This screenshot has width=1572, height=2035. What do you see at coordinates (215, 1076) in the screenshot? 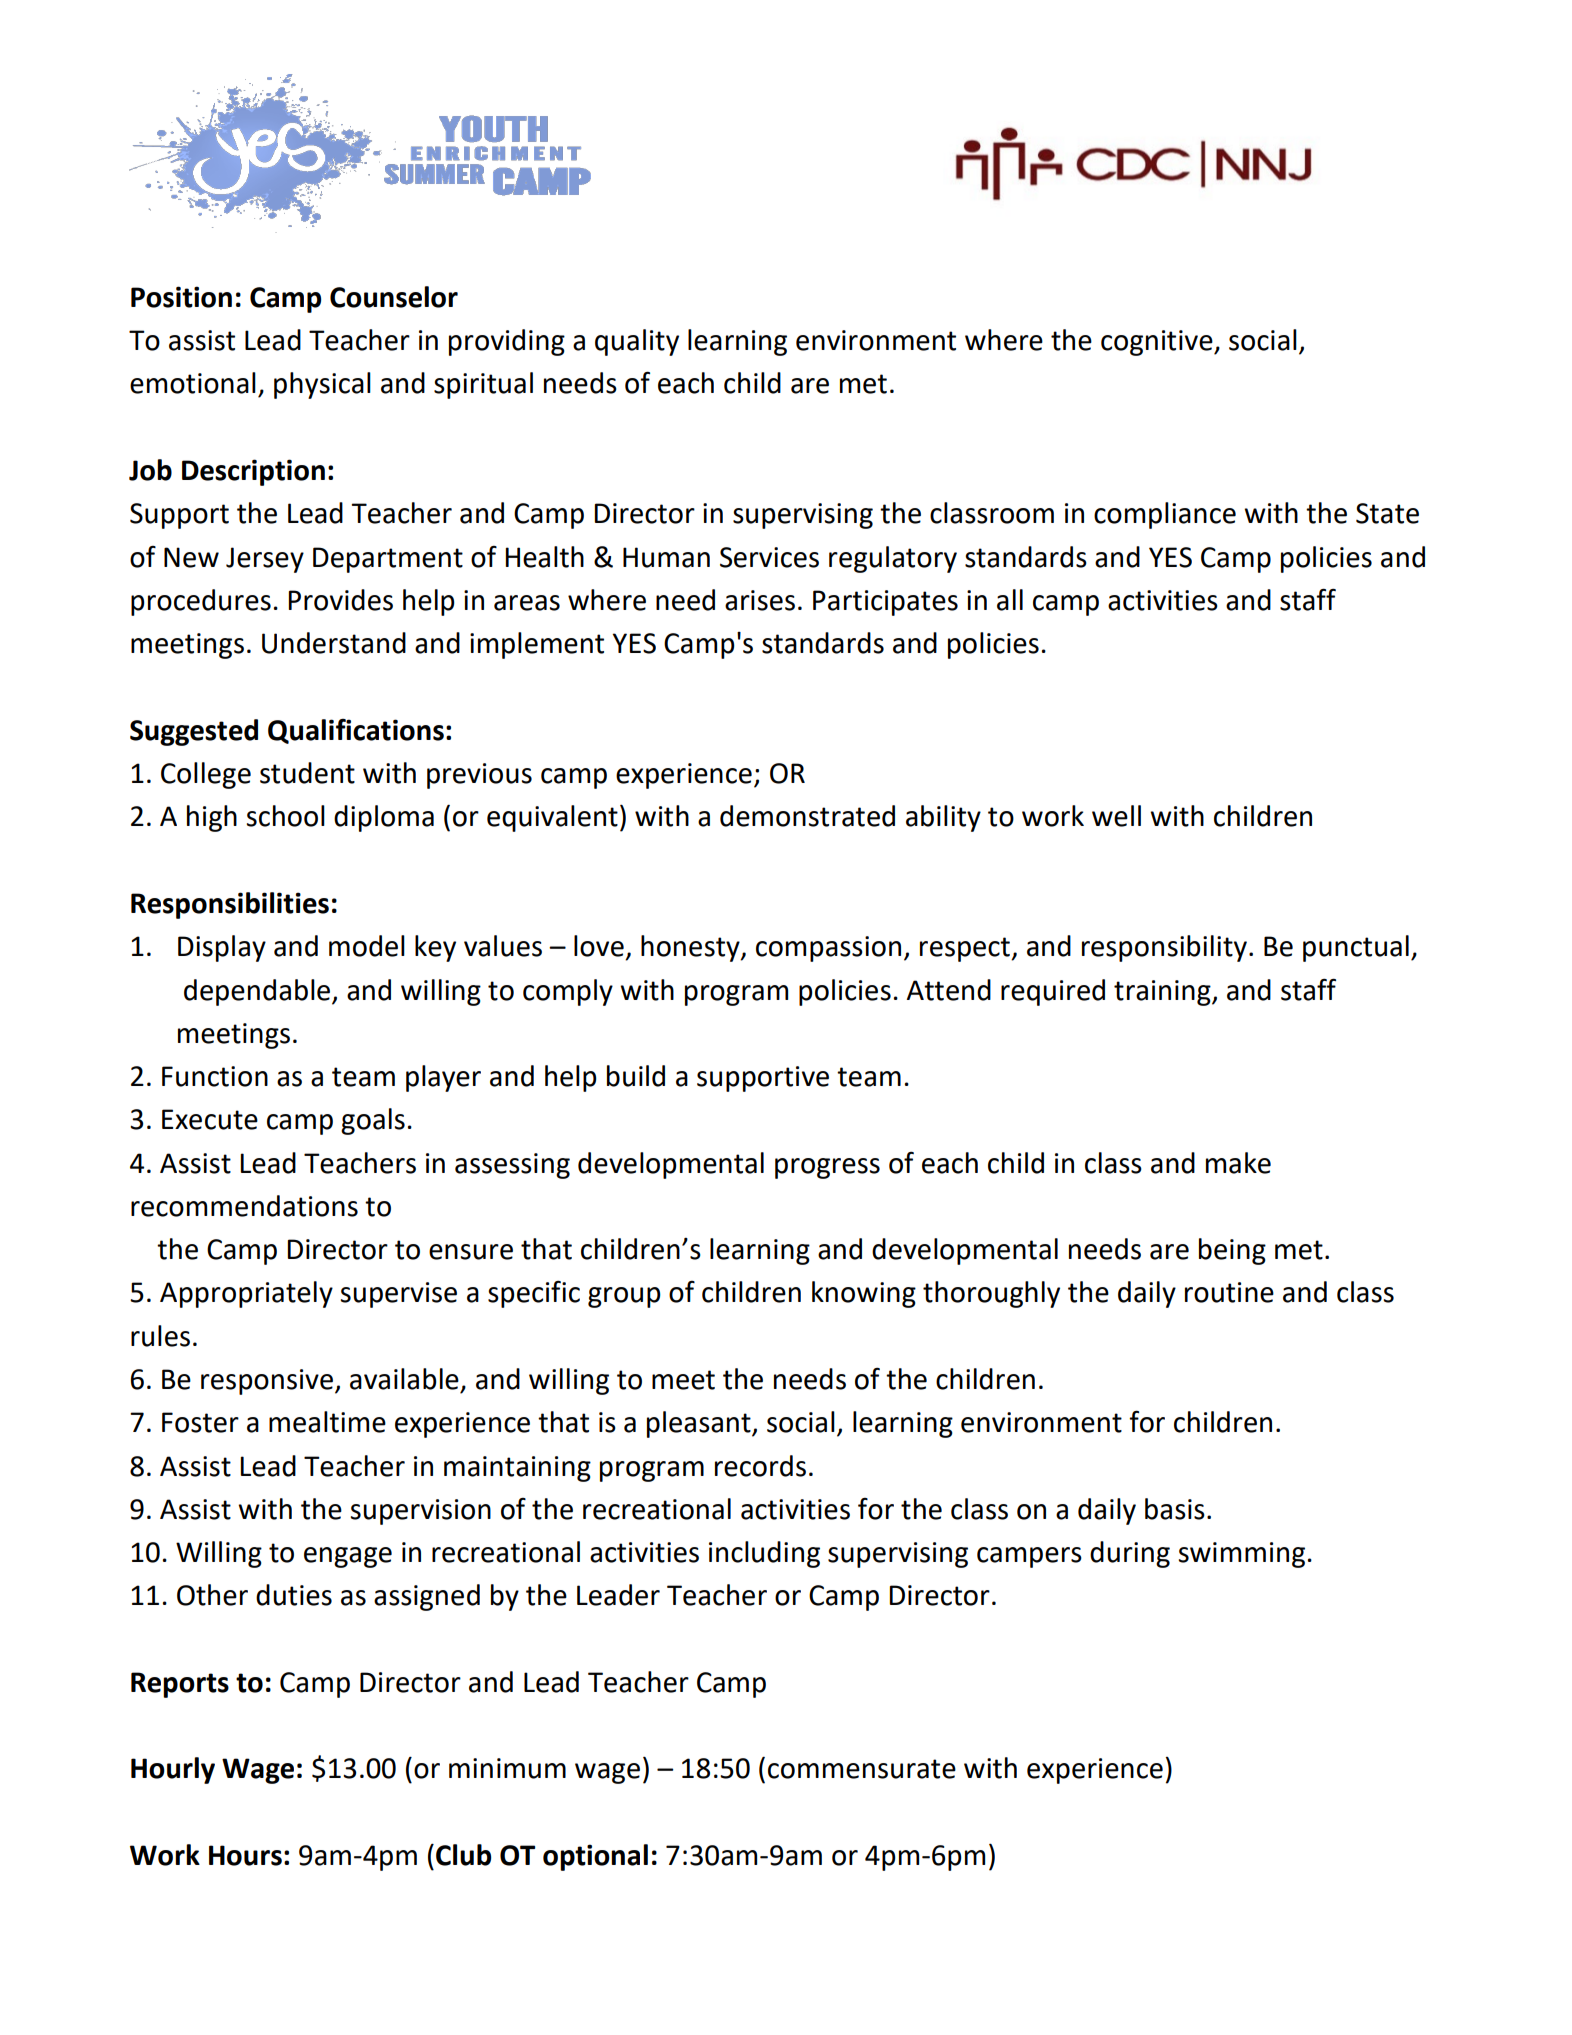
I see `Function` at bounding box center [215, 1076].
